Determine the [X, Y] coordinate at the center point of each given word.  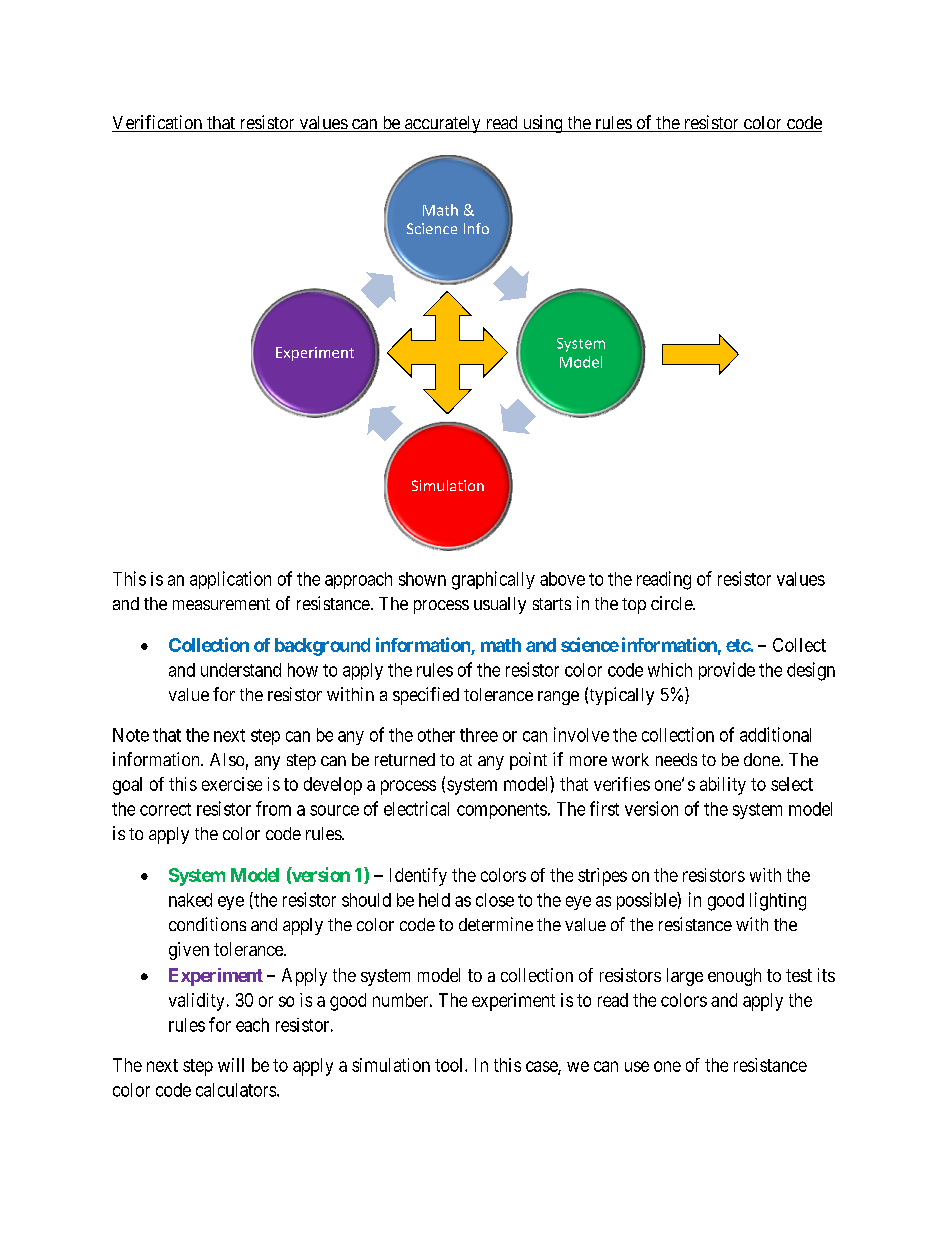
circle [672, 603]
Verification [158, 123]
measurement [221, 604]
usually [500, 605]
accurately [443, 124]
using [542, 124]
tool [450, 1065]
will [231, 1065]
